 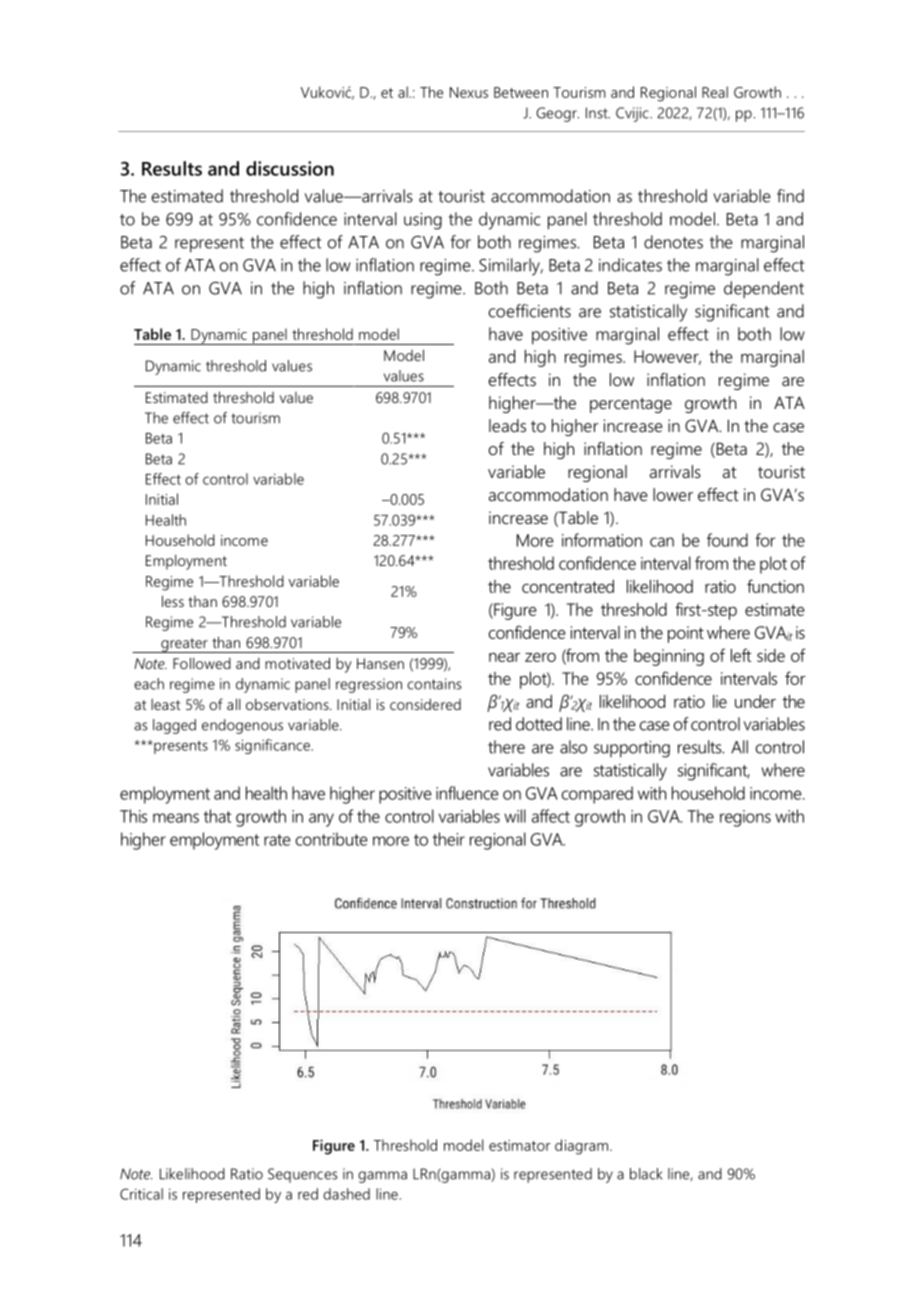 What do you see at coordinates (520, 1145) in the screenshot?
I see `estimator` at bounding box center [520, 1145].
